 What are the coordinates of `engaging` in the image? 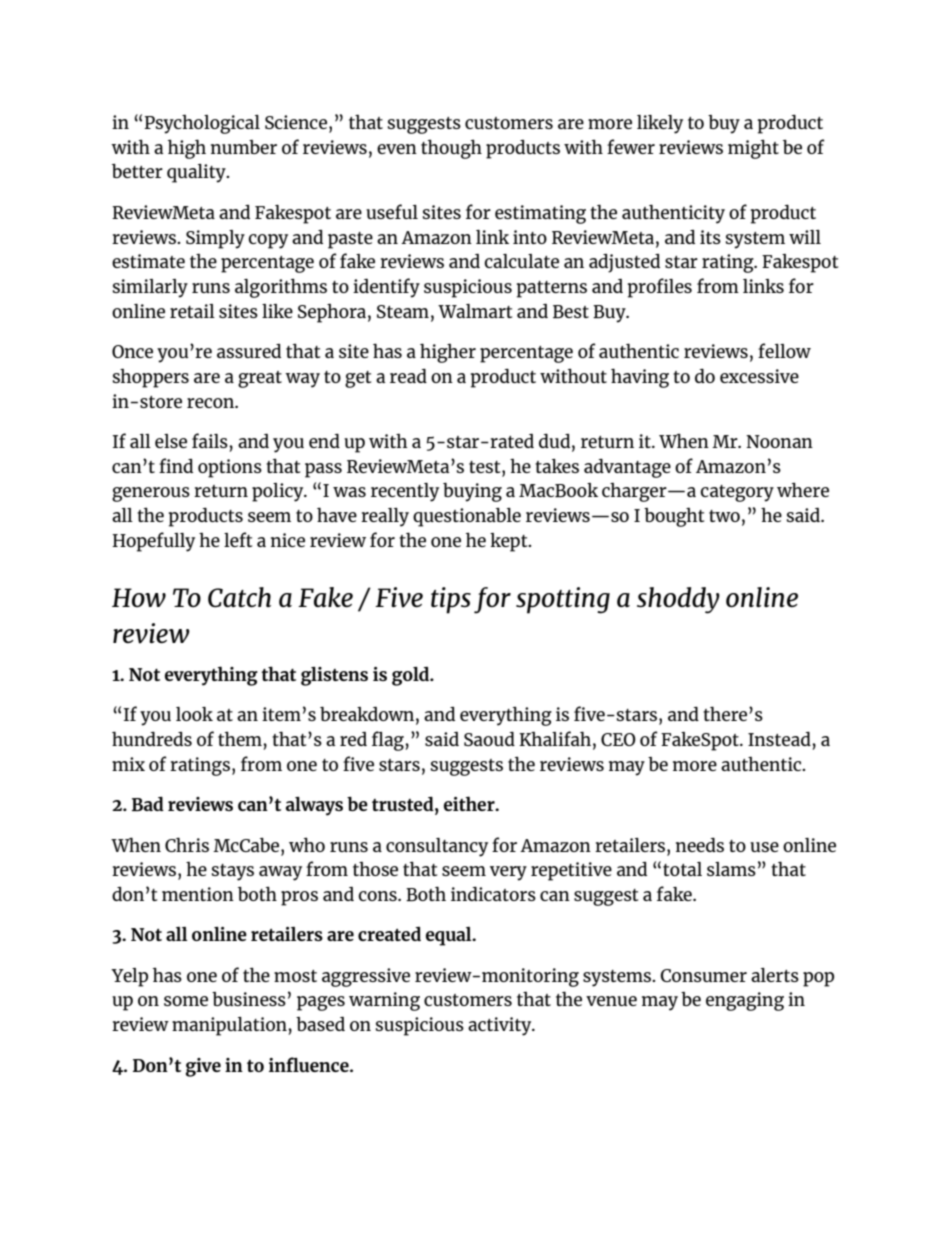 It's located at (745, 1001).
